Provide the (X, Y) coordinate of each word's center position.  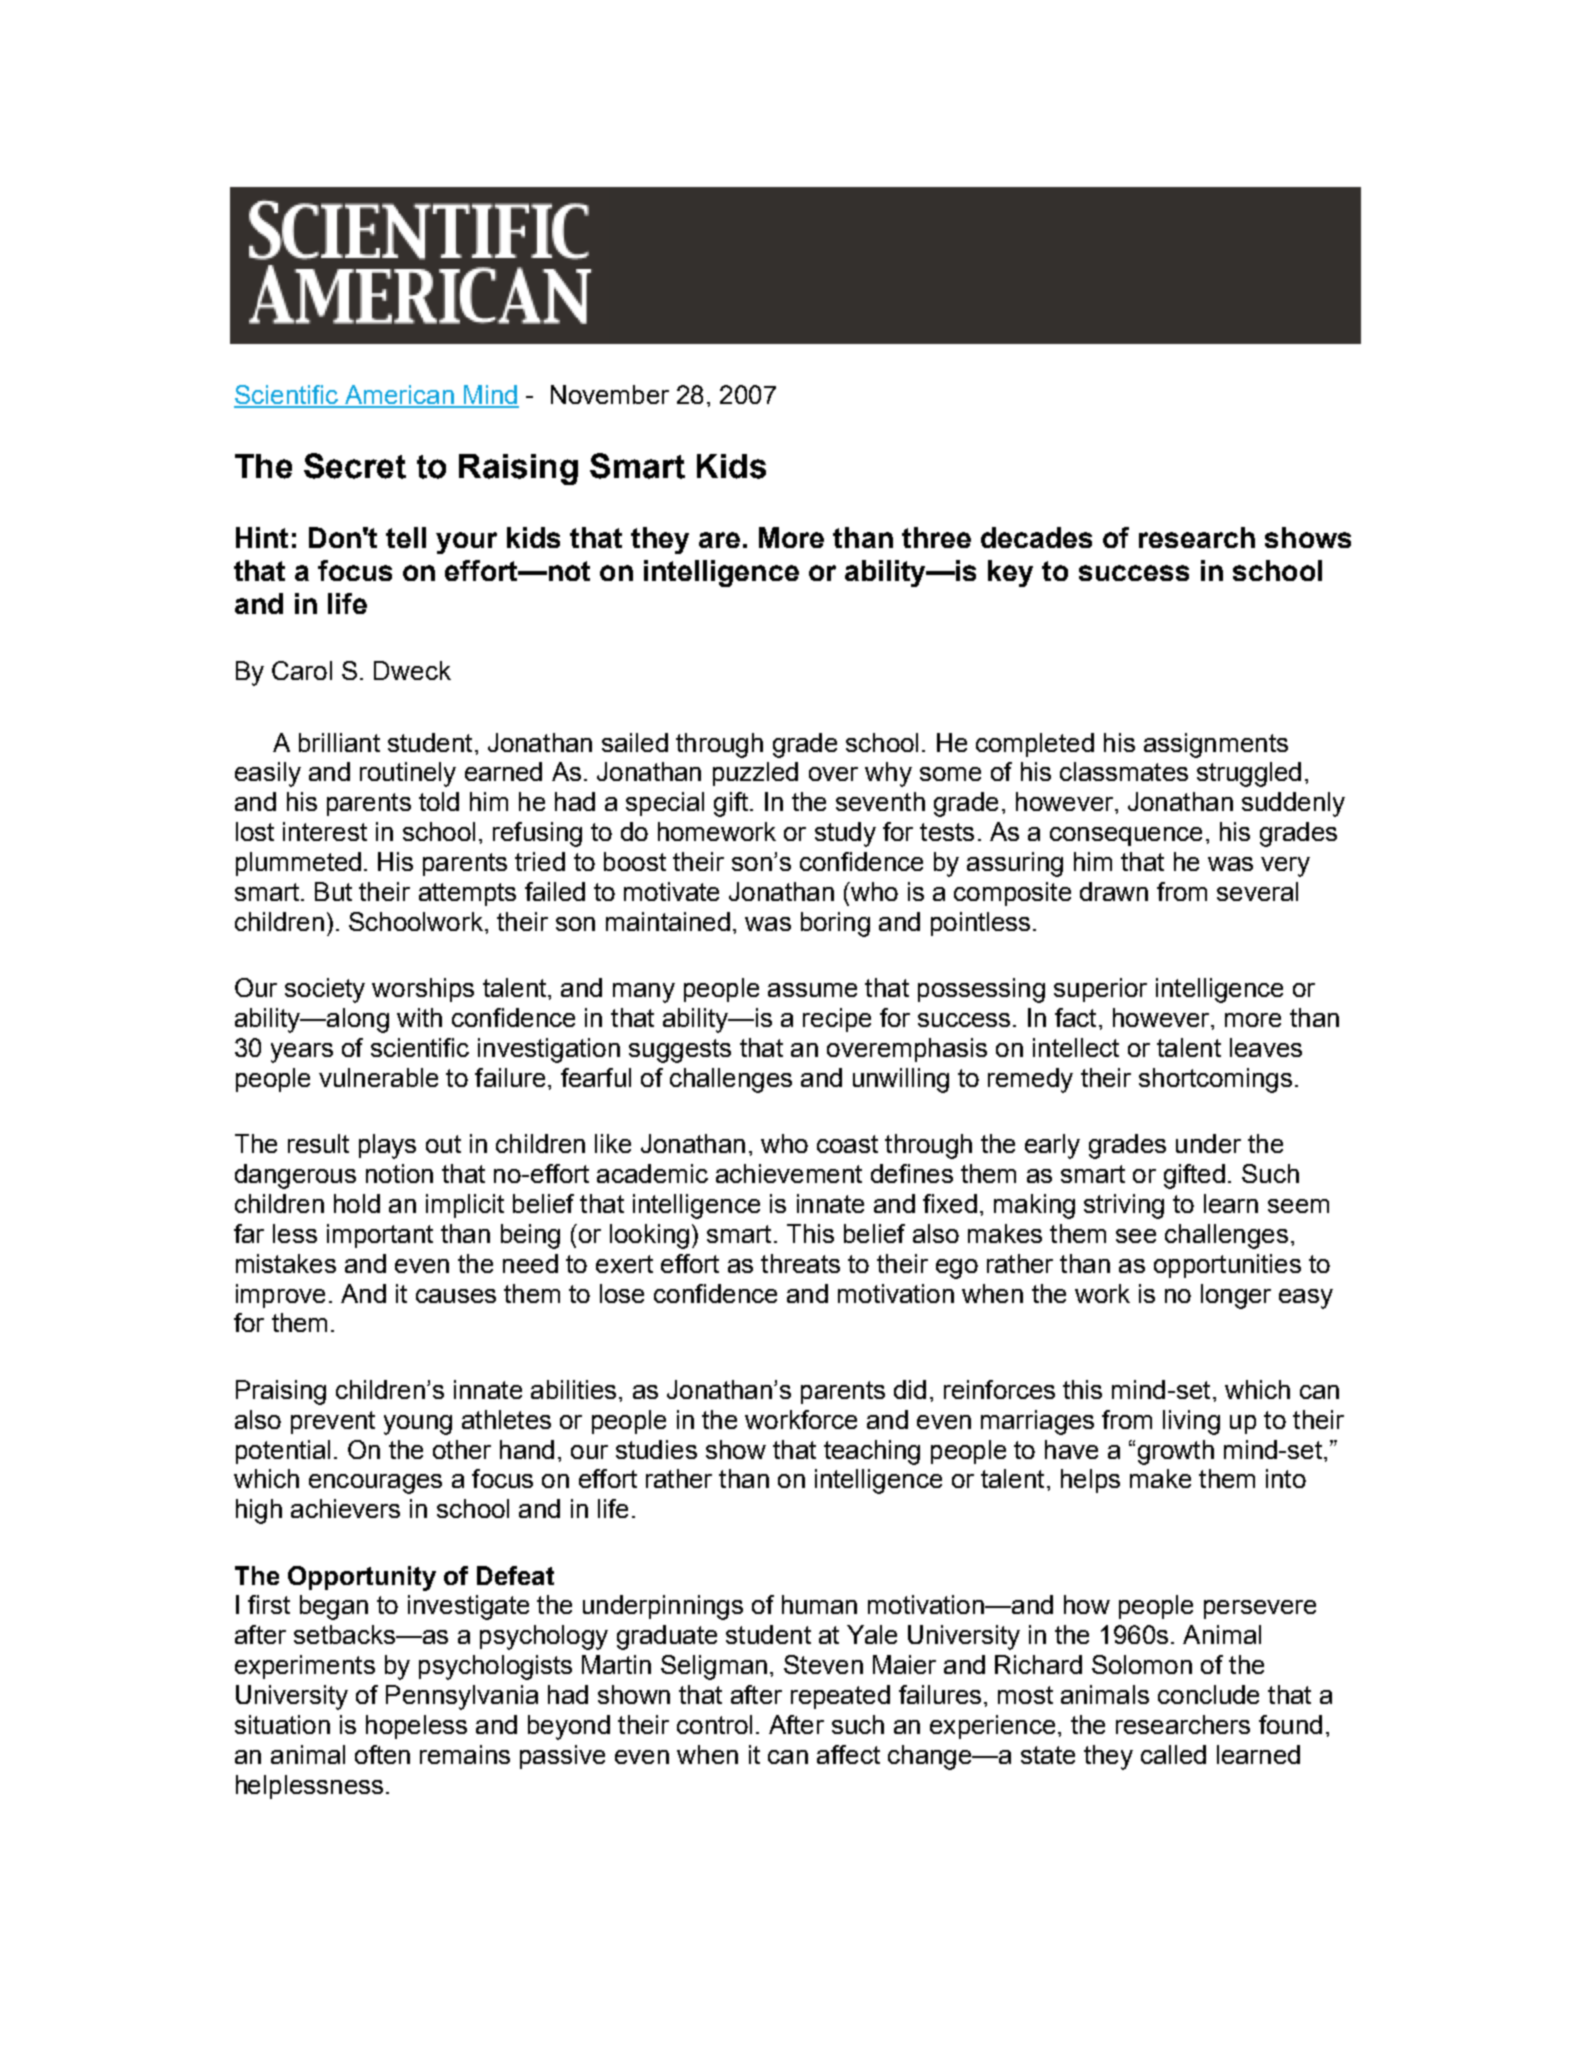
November (610, 394)
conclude (1208, 1694)
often (382, 1754)
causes (456, 1296)
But (333, 891)
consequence (1126, 836)
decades (1036, 537)
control (714, 1724)
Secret (355, 466)
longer (1236, 1296)
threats (800, 1263)
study (845, 834)
